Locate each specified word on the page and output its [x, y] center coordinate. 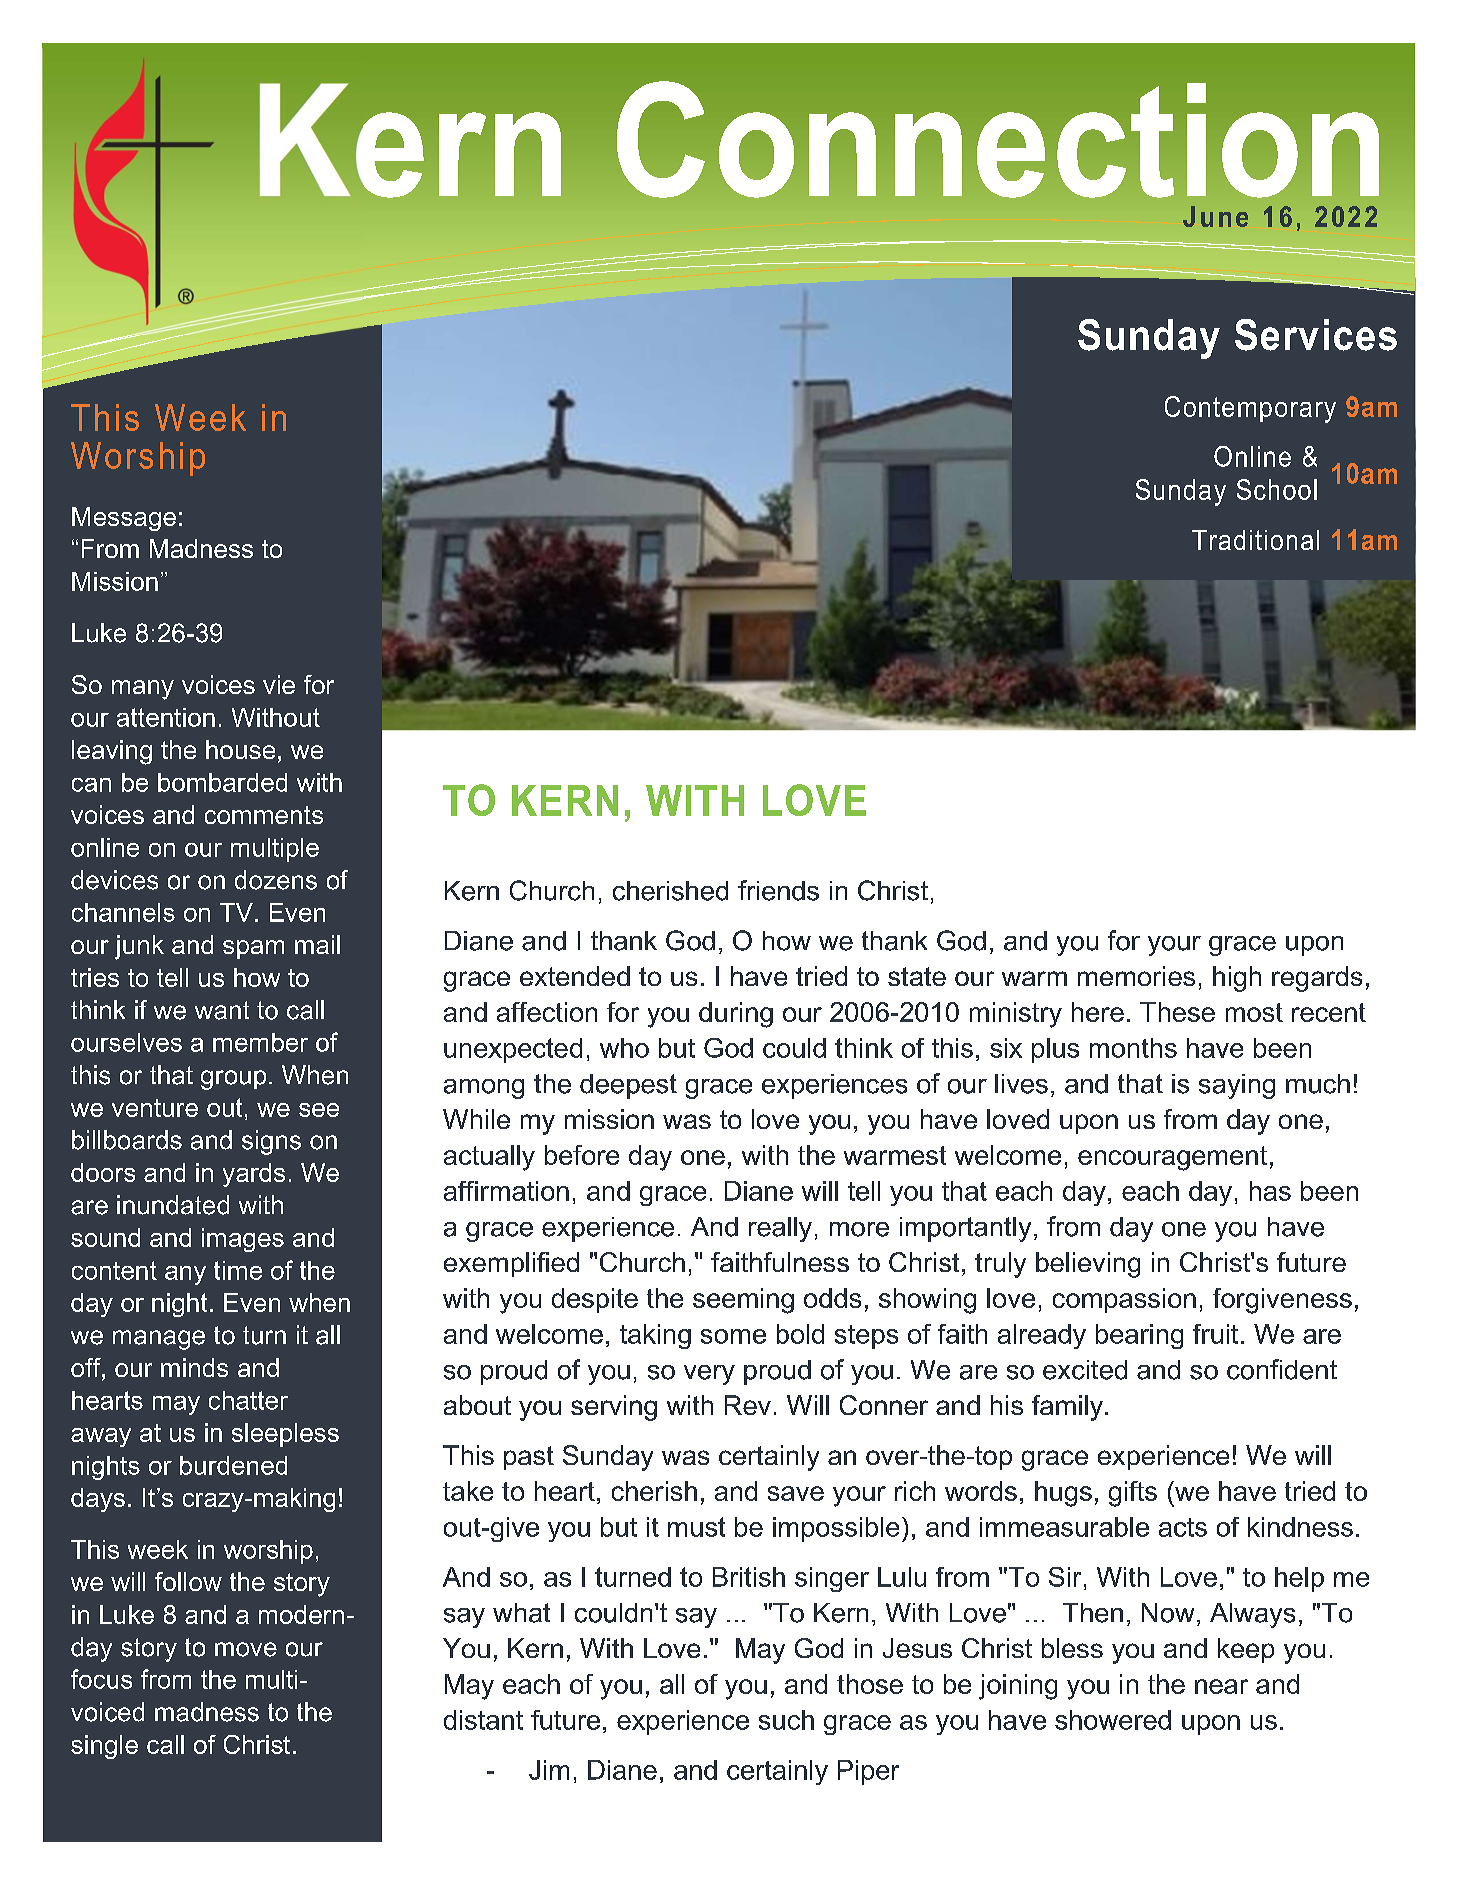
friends [778, 890]
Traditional [1255, 540]
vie [279, 684]
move [246, 1649]
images [243, 1240]
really [780, 1229]
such [786, 1720]
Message [124, 519]
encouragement [1172, 1158]
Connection [998, 139]
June [1215, 216]
